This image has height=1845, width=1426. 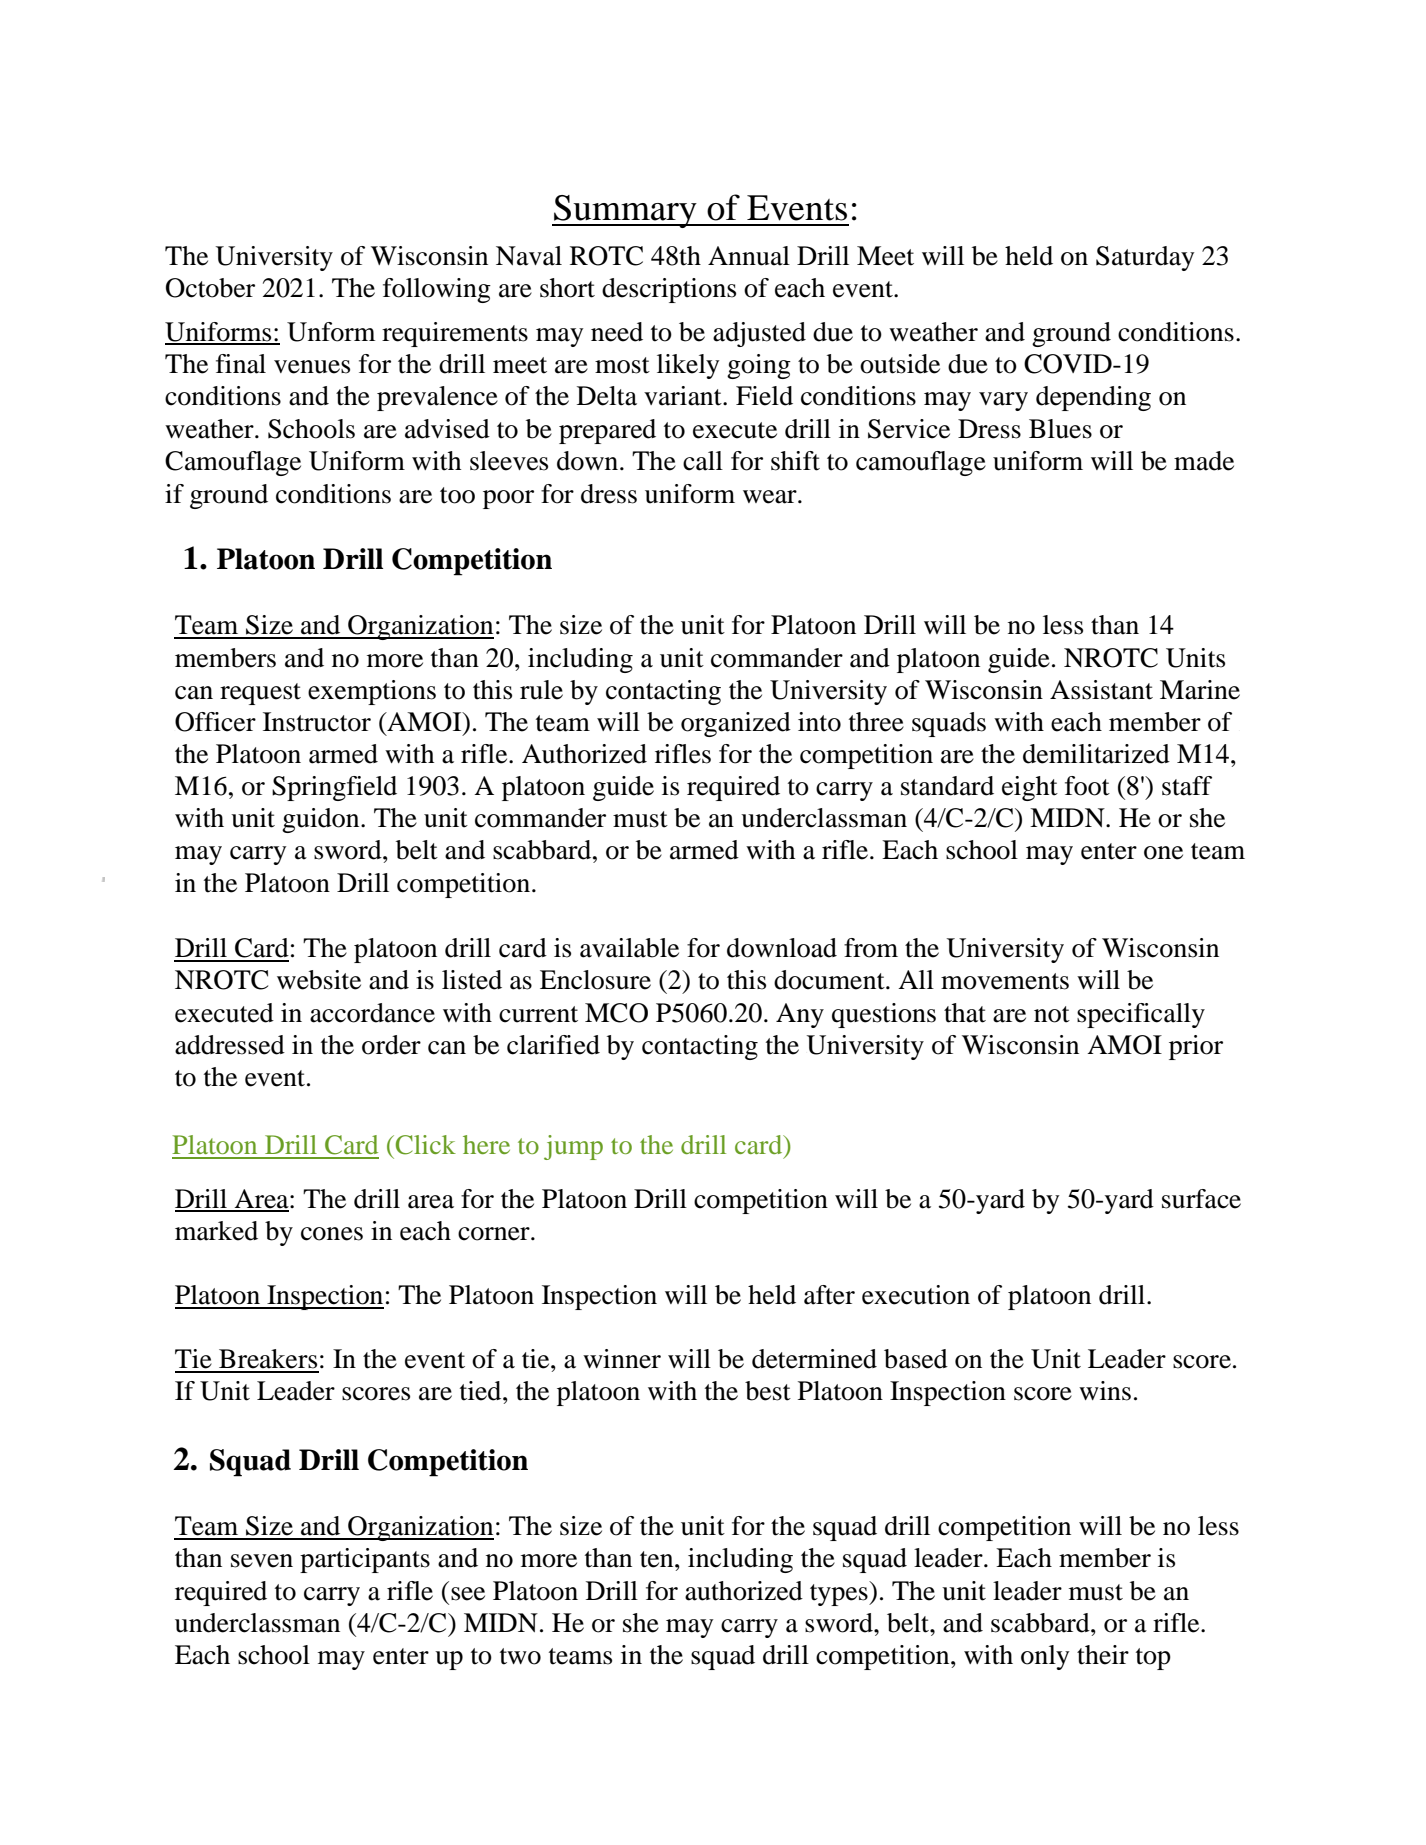 I want to click on following, so click(x=437, y=290).
